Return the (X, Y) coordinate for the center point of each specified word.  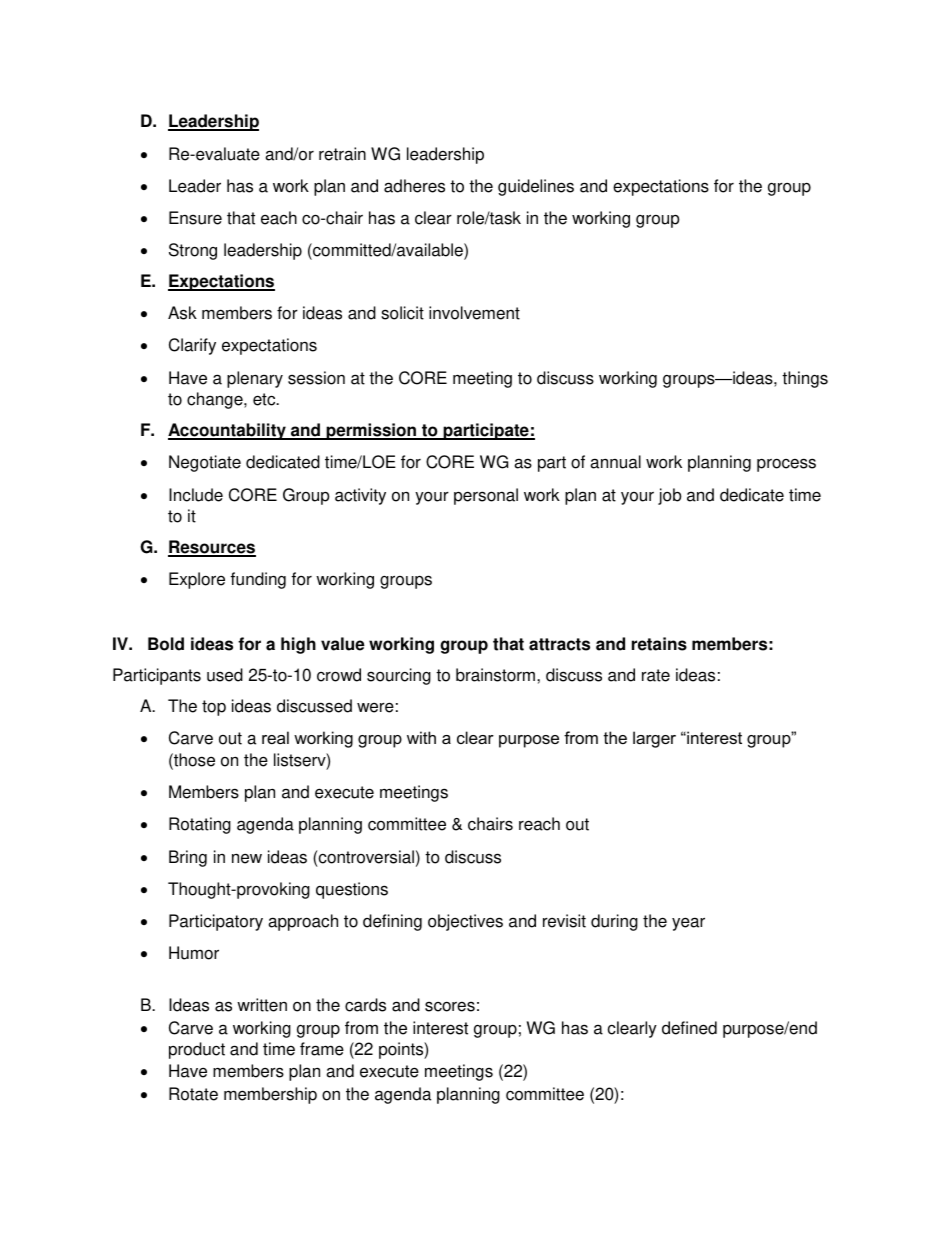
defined (689, 1028)
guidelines (536, 187)
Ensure (195, 218)
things (805, 379)
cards (365, 1005)
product (197, 1050)
